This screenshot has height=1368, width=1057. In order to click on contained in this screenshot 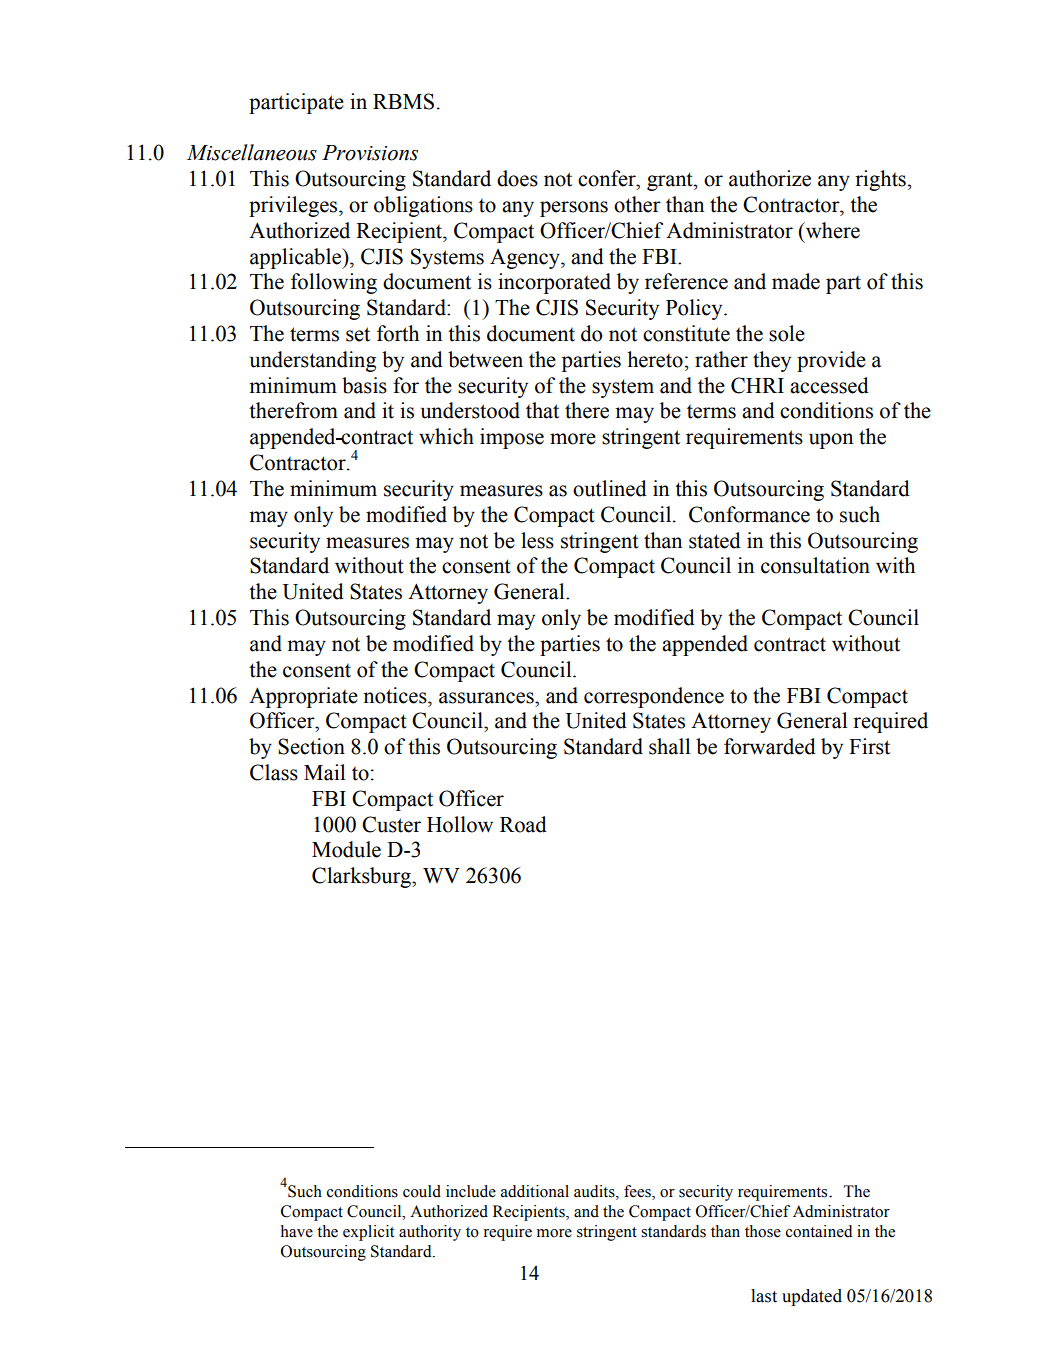, I will do `click(819, 1231)`.
